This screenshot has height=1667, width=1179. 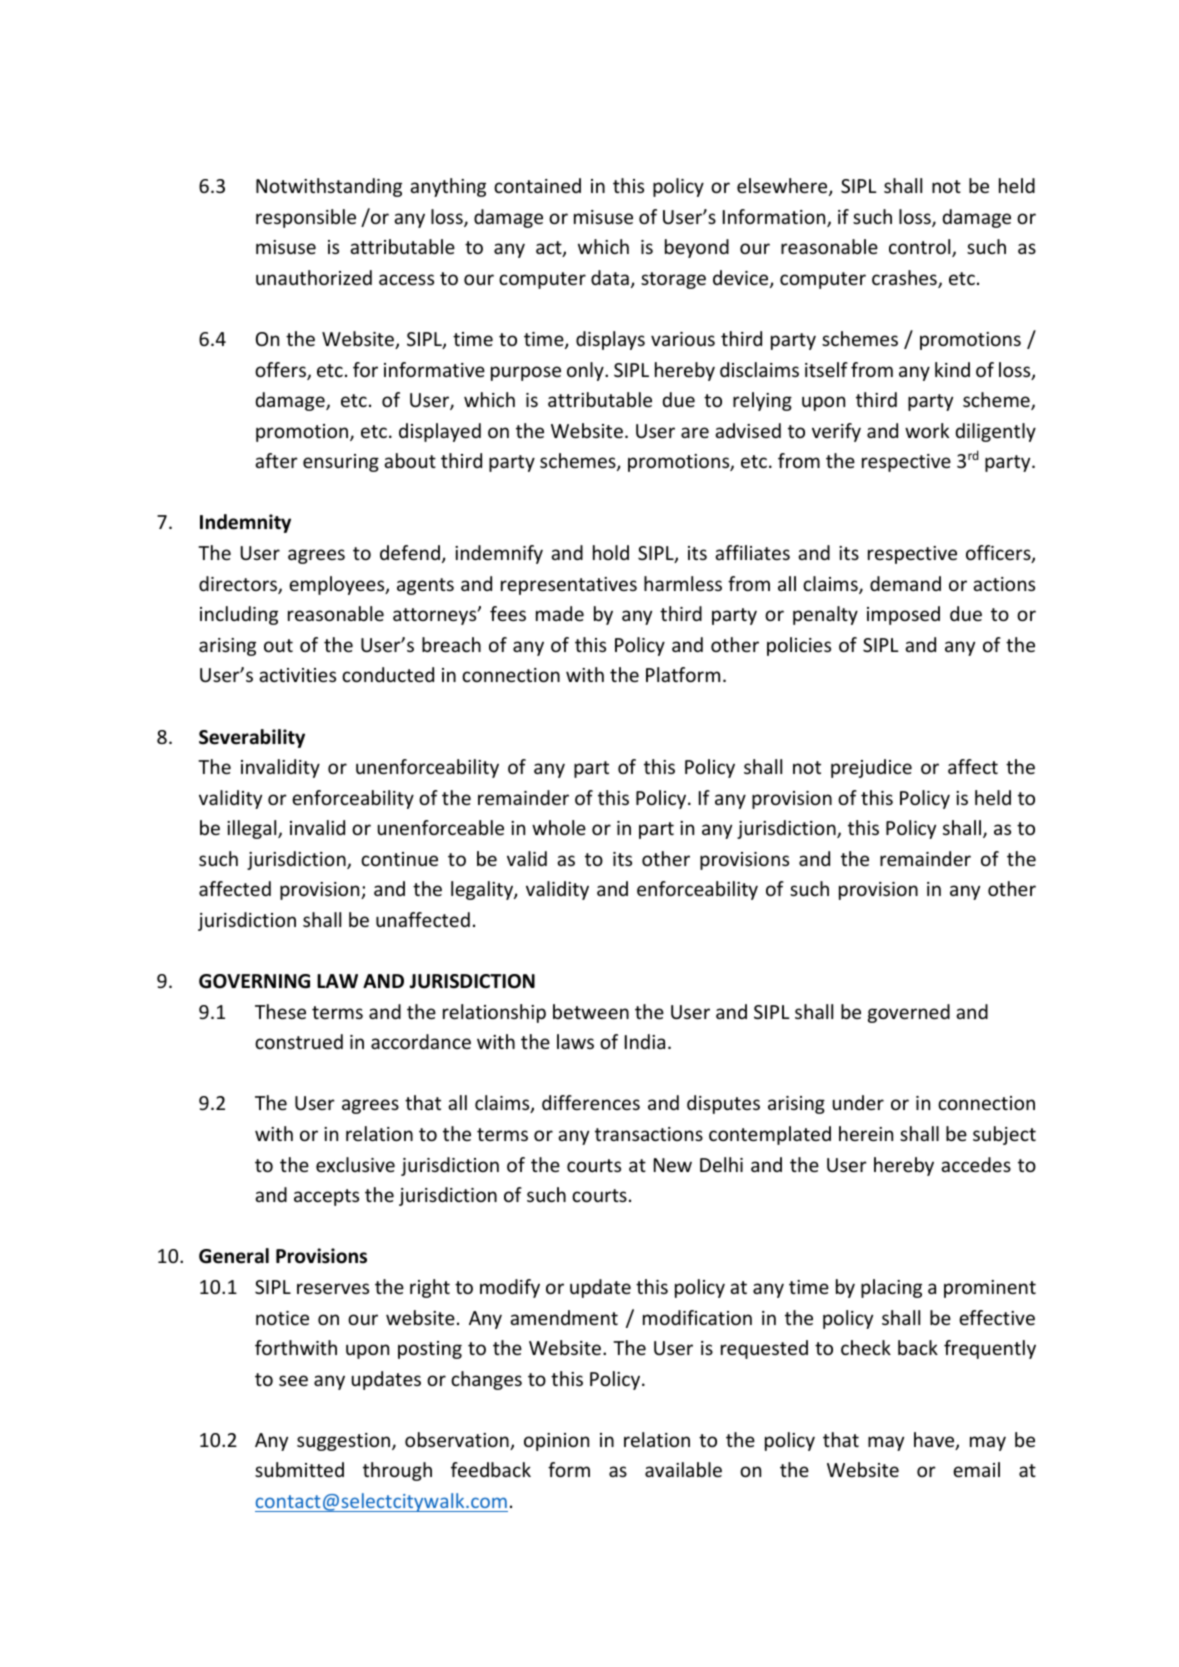 I want to click on data, so click(x=610, y=277).
